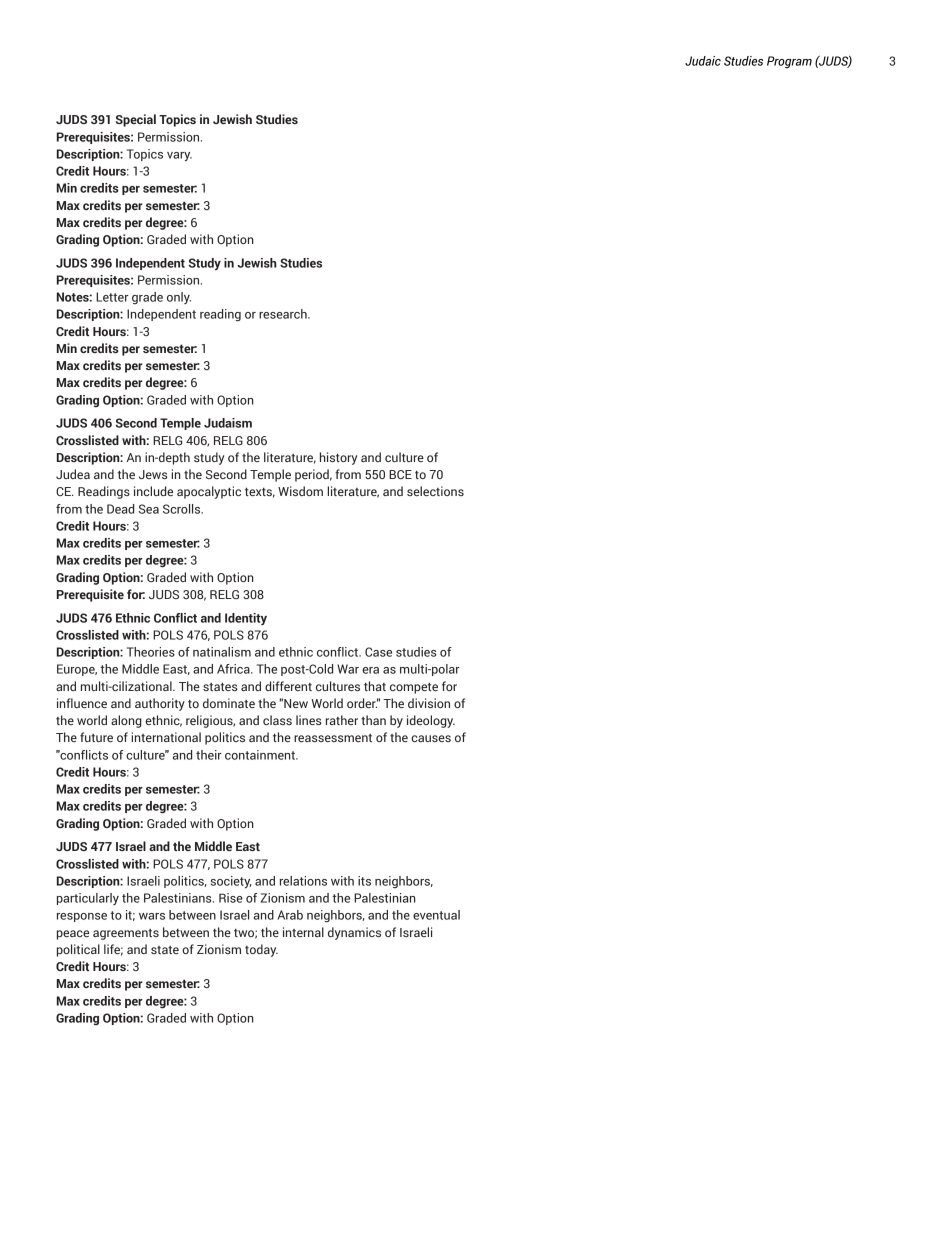 The height and width of the screenshot is (1233, 952). What do you see at coordinates (152, 916) in the screenshot?
I see `wars` at bounding box center [152, 916].
